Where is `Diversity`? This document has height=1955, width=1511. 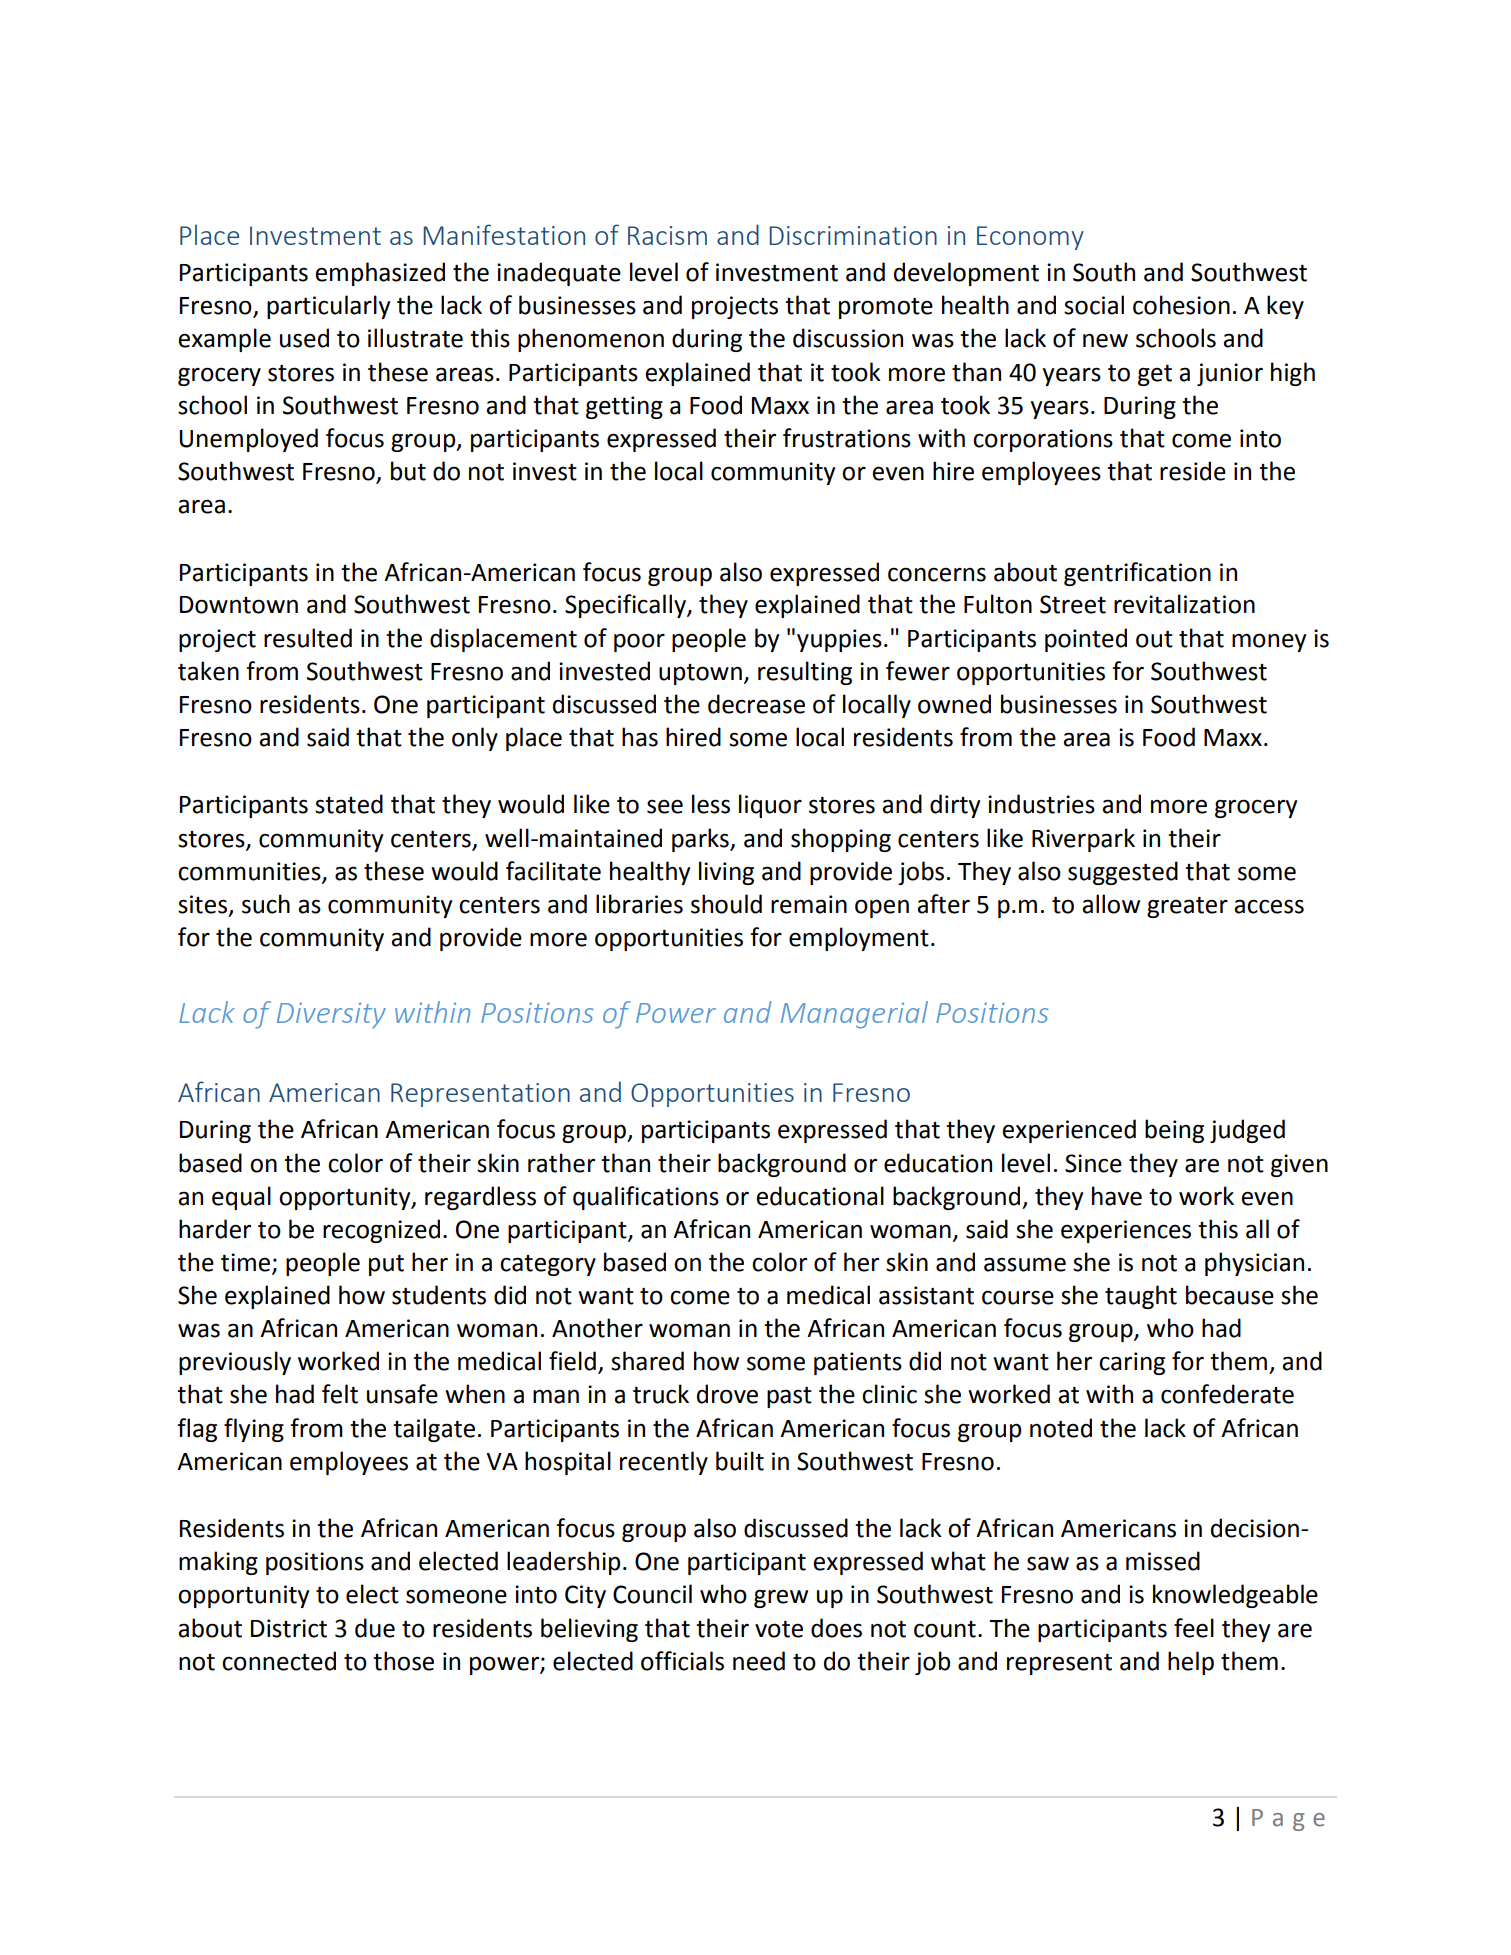
Diversity is located at coordinates (331, 1015).
